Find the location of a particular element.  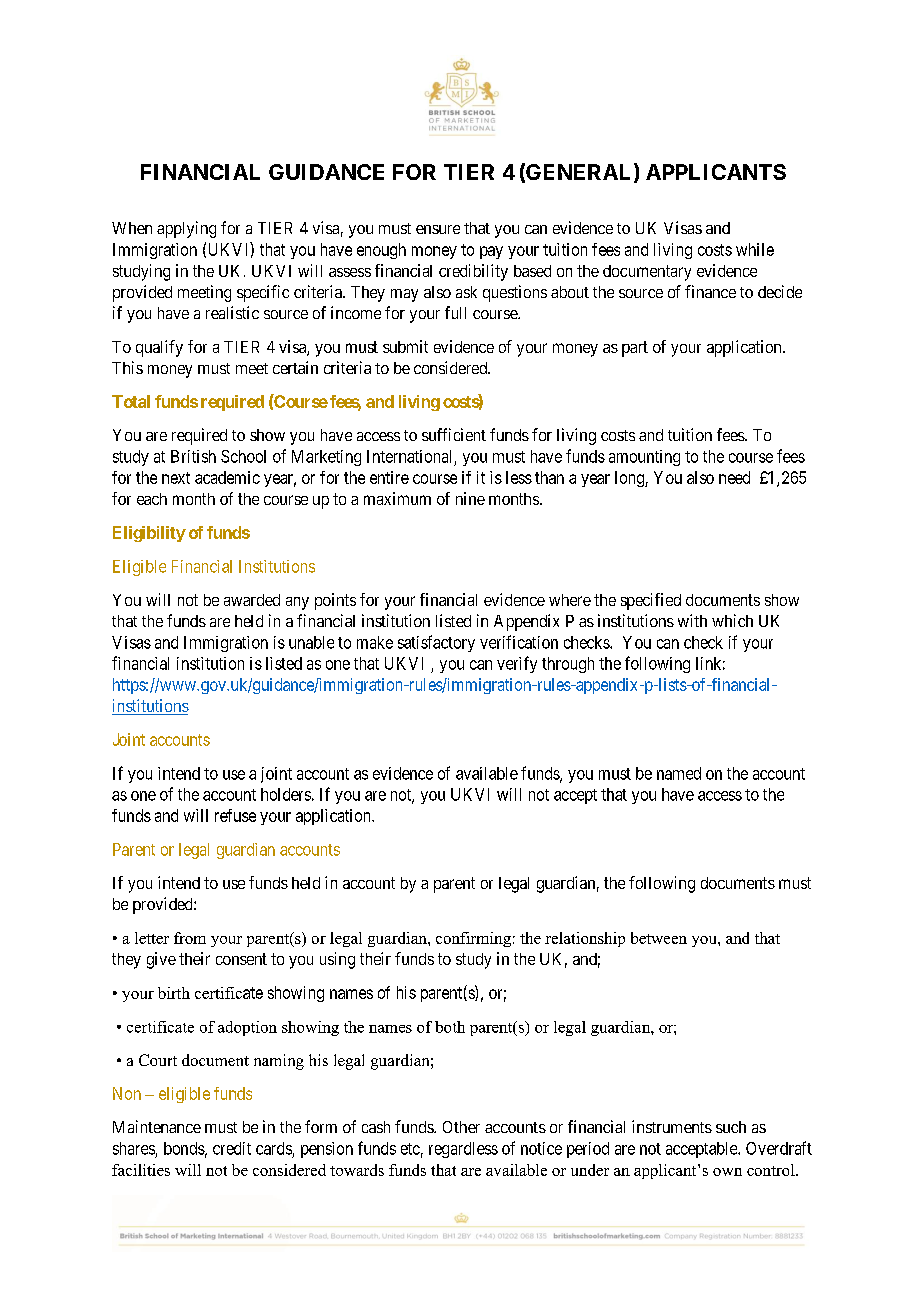

finance is located at coordinates (710, 291).
